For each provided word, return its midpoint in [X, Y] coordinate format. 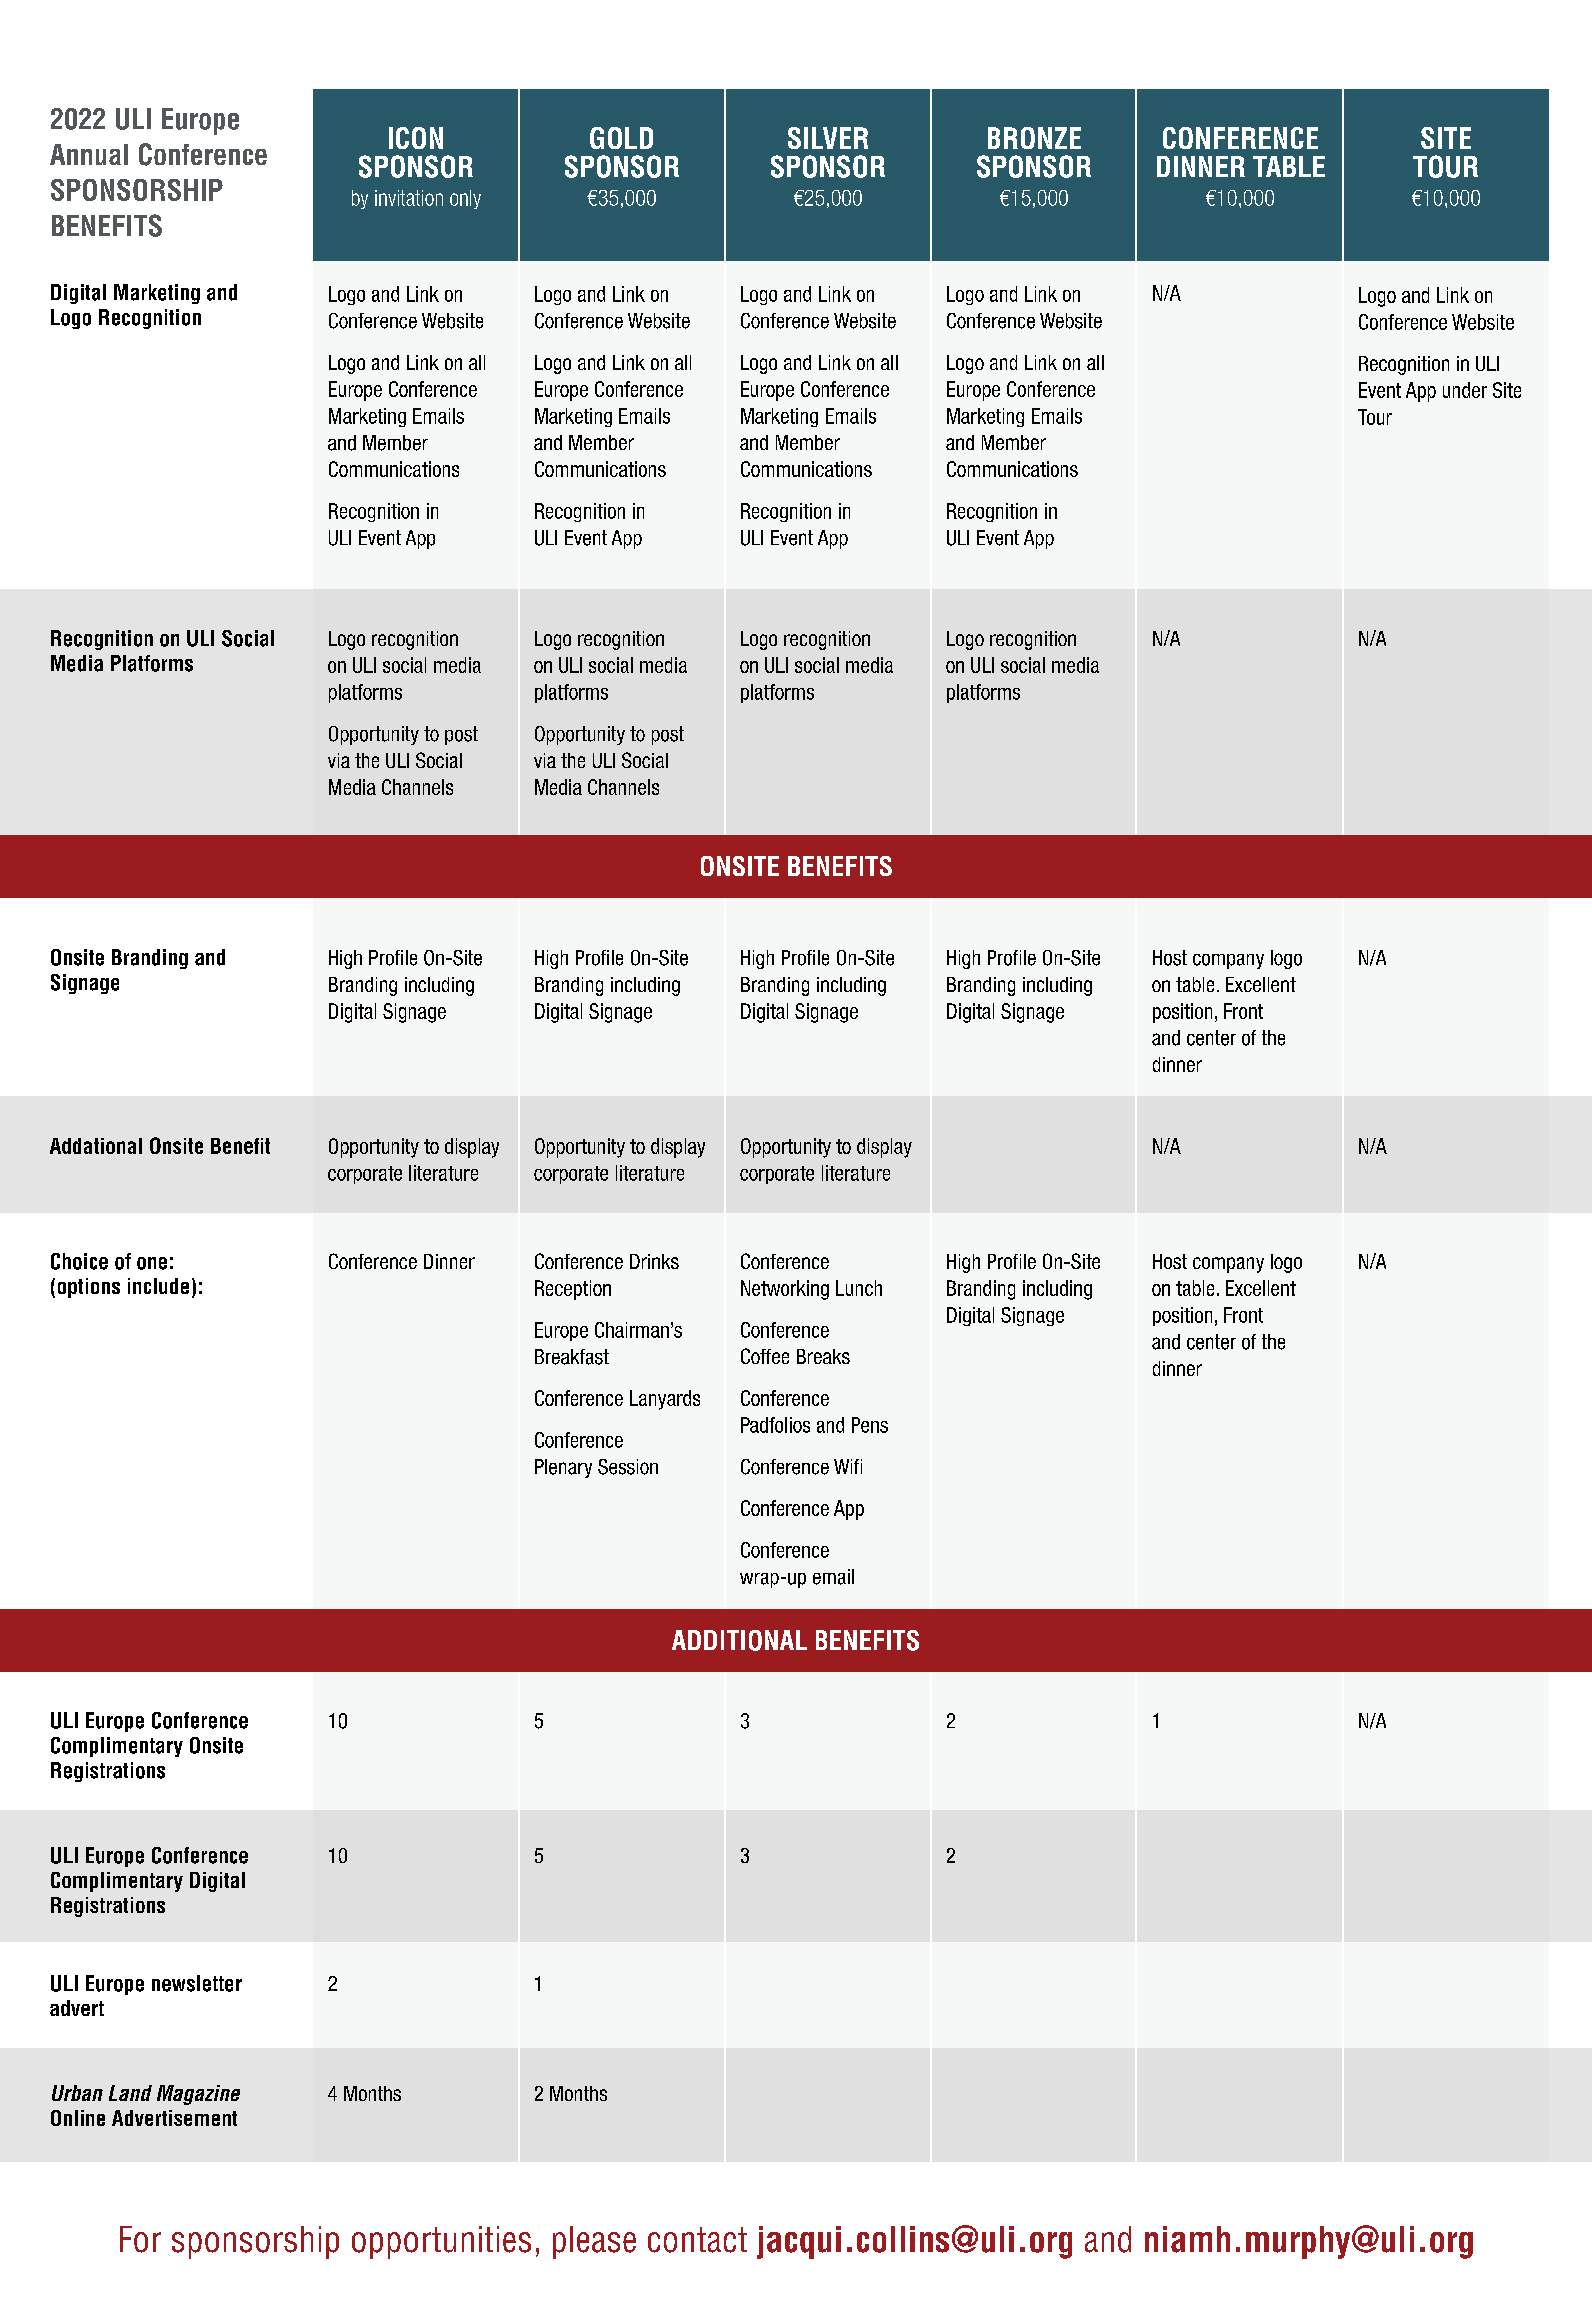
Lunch [859, 1288]
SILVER [828, 138]
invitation [409, 198]
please [594, 2242]
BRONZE [1034, 138]
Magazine [198, 2095]
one [152, 1263]
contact [697, 2240]
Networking [785, 1290]
